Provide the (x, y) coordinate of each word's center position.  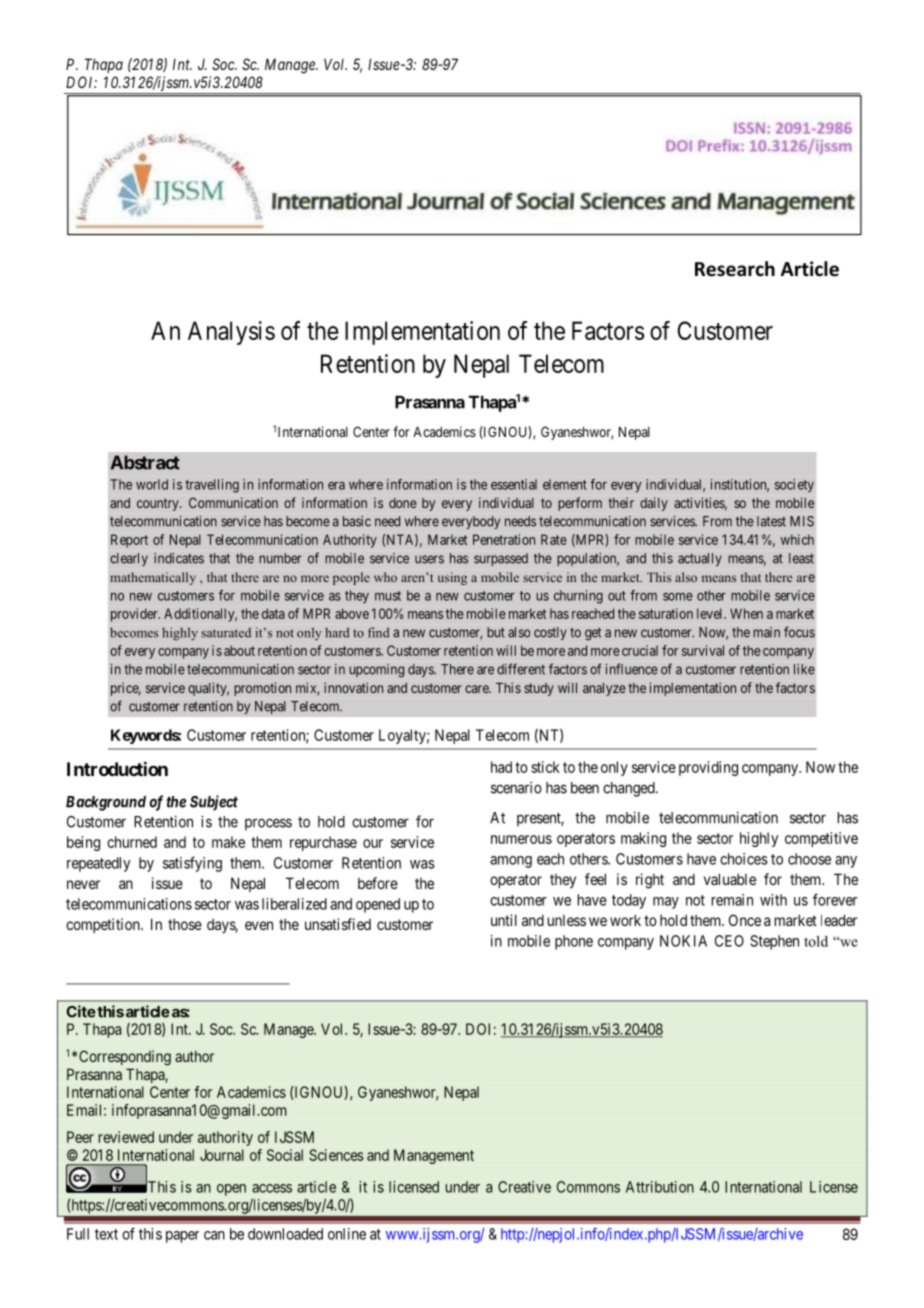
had (501, 767)
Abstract (145, 462)
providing (708, 768)
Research (735, 269)
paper (182, 1237)
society (794, 486)
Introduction (117, 768)
